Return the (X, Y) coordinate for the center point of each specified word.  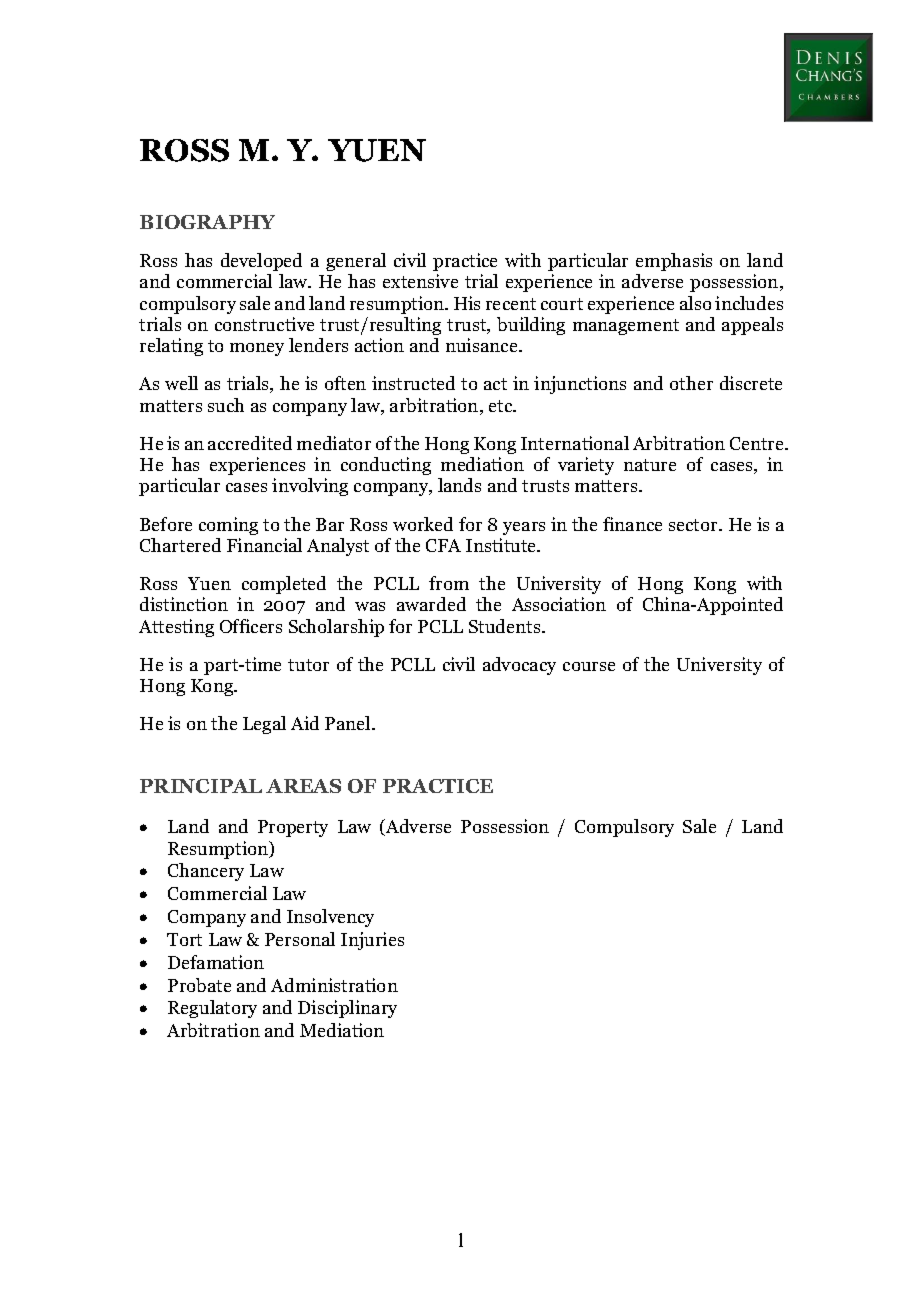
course (589, 666)
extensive (420, 281)
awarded (431, 604)
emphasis (674, 262)
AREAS (303, 786)
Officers (251, 626)
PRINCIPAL (201, 786)
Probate (199, 985)
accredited (250, 443)
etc (502, 406)
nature (650, 465)
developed (261, 262)
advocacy (519, 666)
